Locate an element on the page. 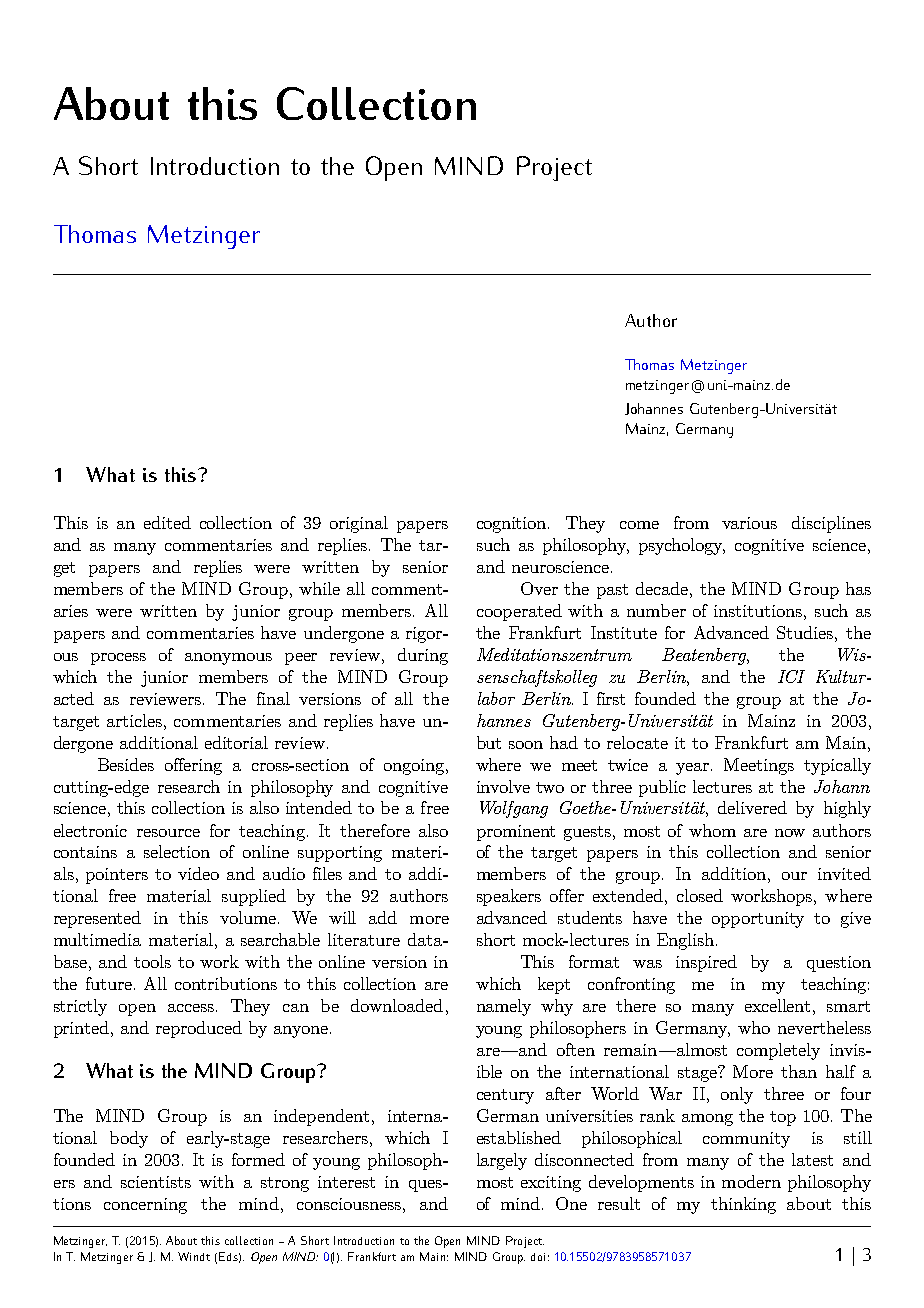 Image resolution: width=924 pixels, height=1308 pixels. largely is located at coordinates (502, 1161).
